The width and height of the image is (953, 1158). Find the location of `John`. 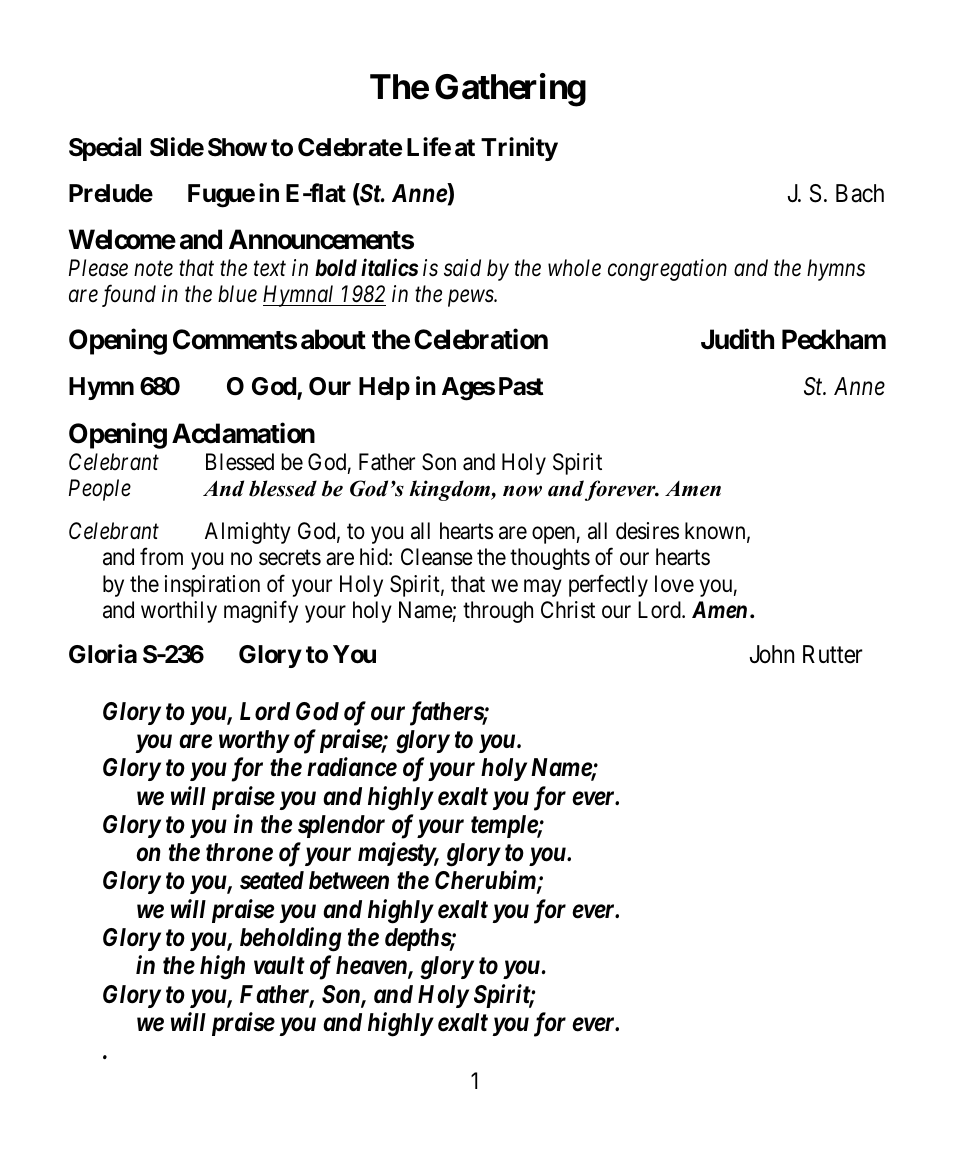

John is located at coordinates (772, 654).
